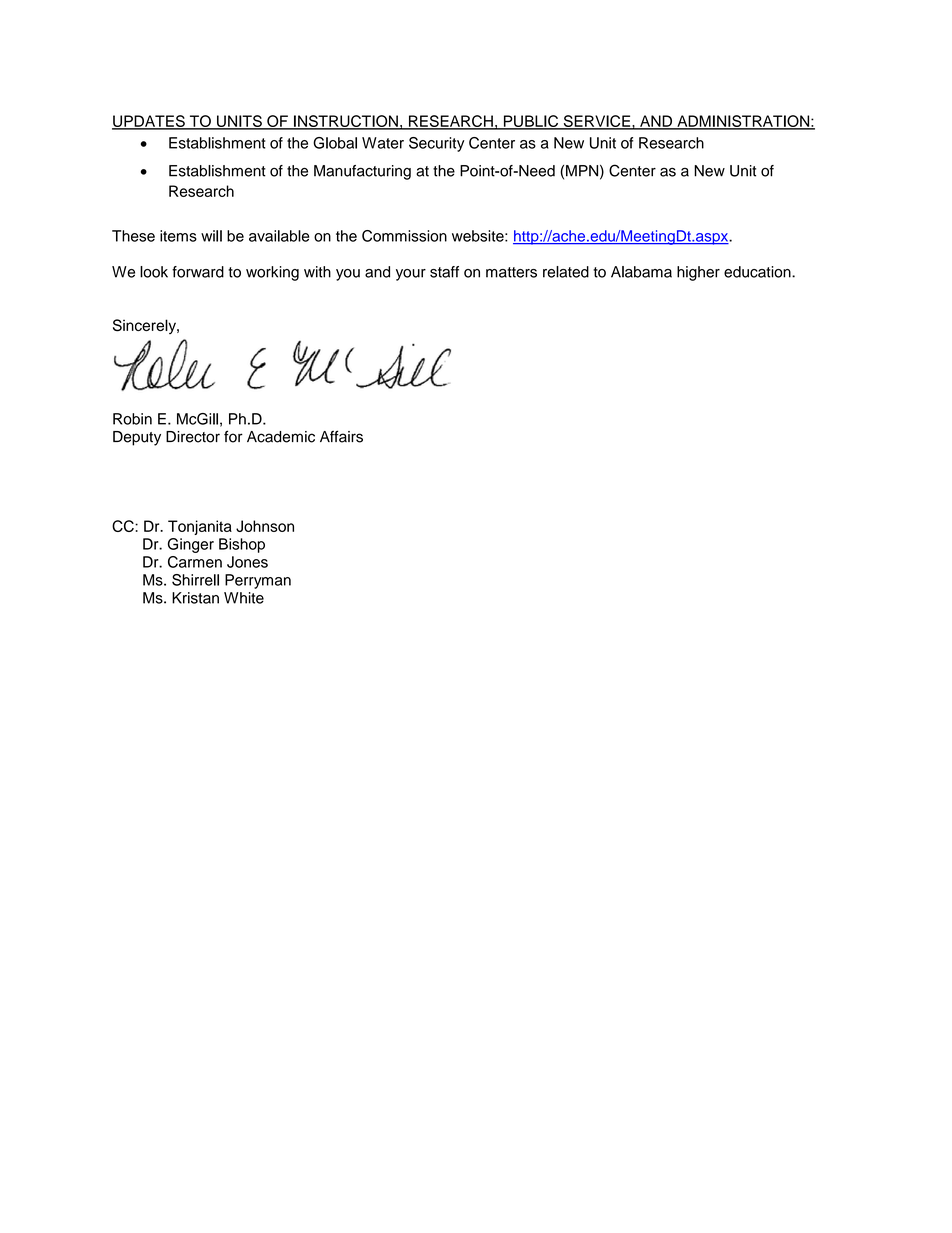  What do you see at coordinates (145, 326) in the image?
I see `Sincerely` at bounding box center [145, 326].
